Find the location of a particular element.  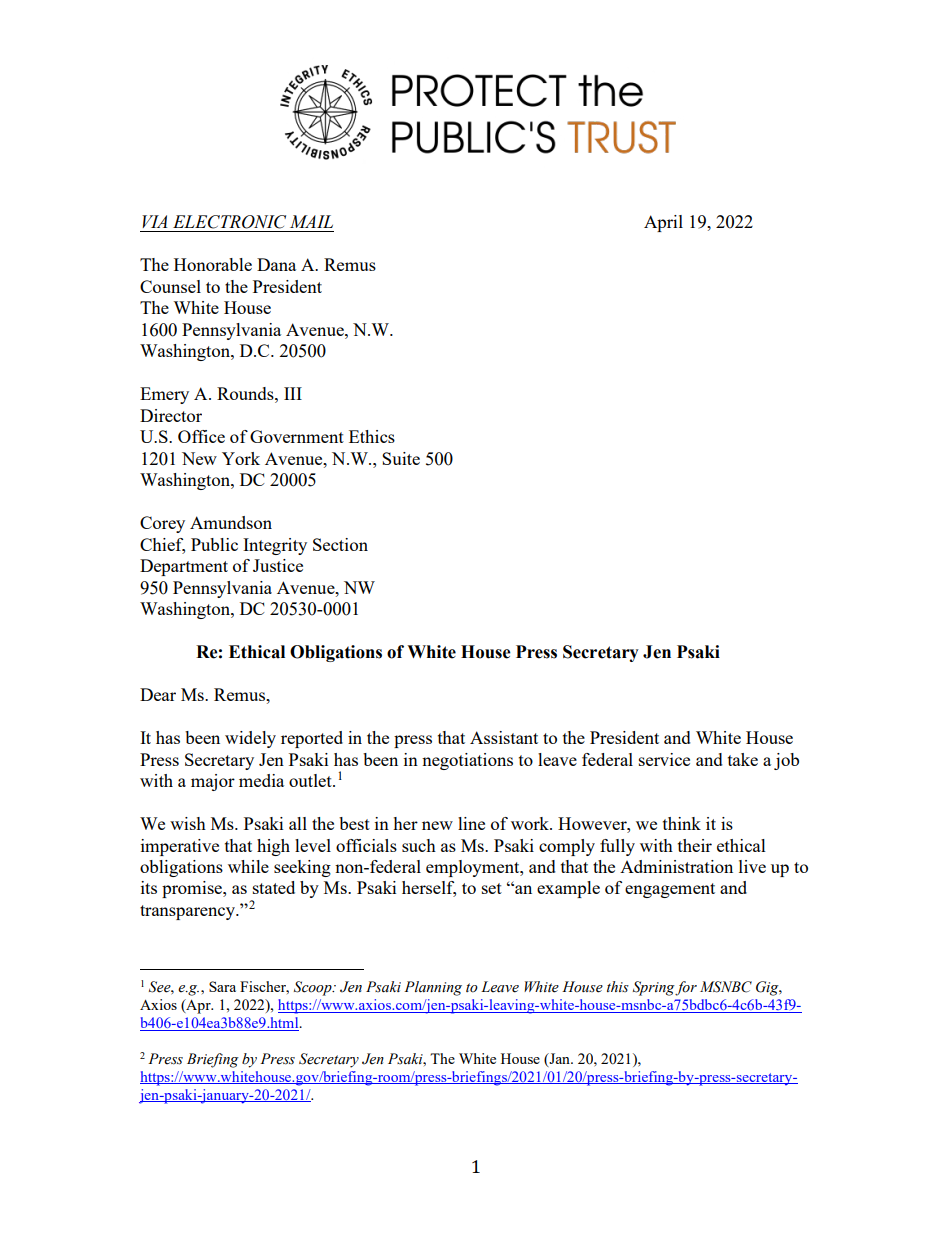

negotiations is located at coordinates (467, 761).
